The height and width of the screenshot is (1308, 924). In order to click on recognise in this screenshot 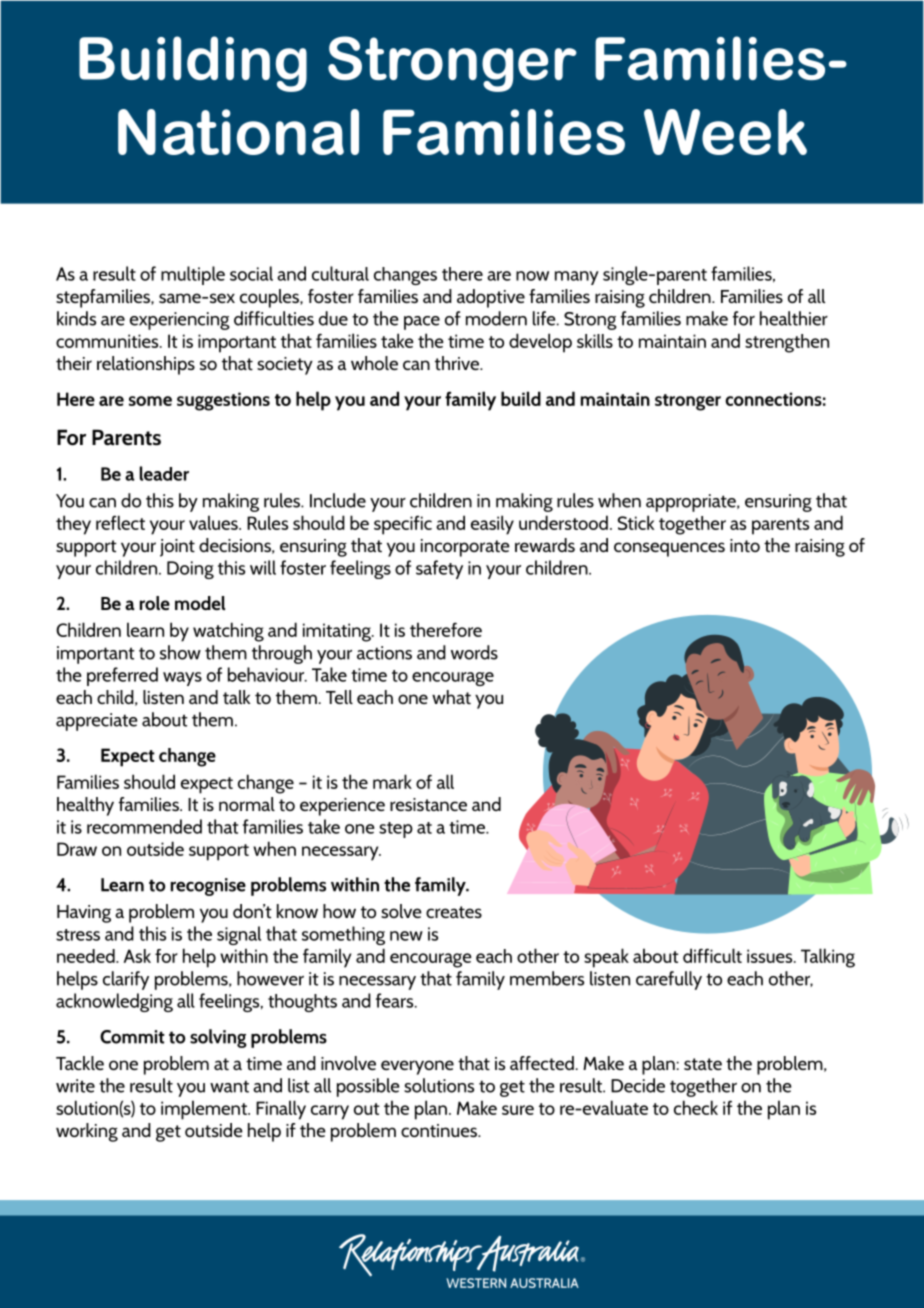, I will do `click(208, 887)`.
